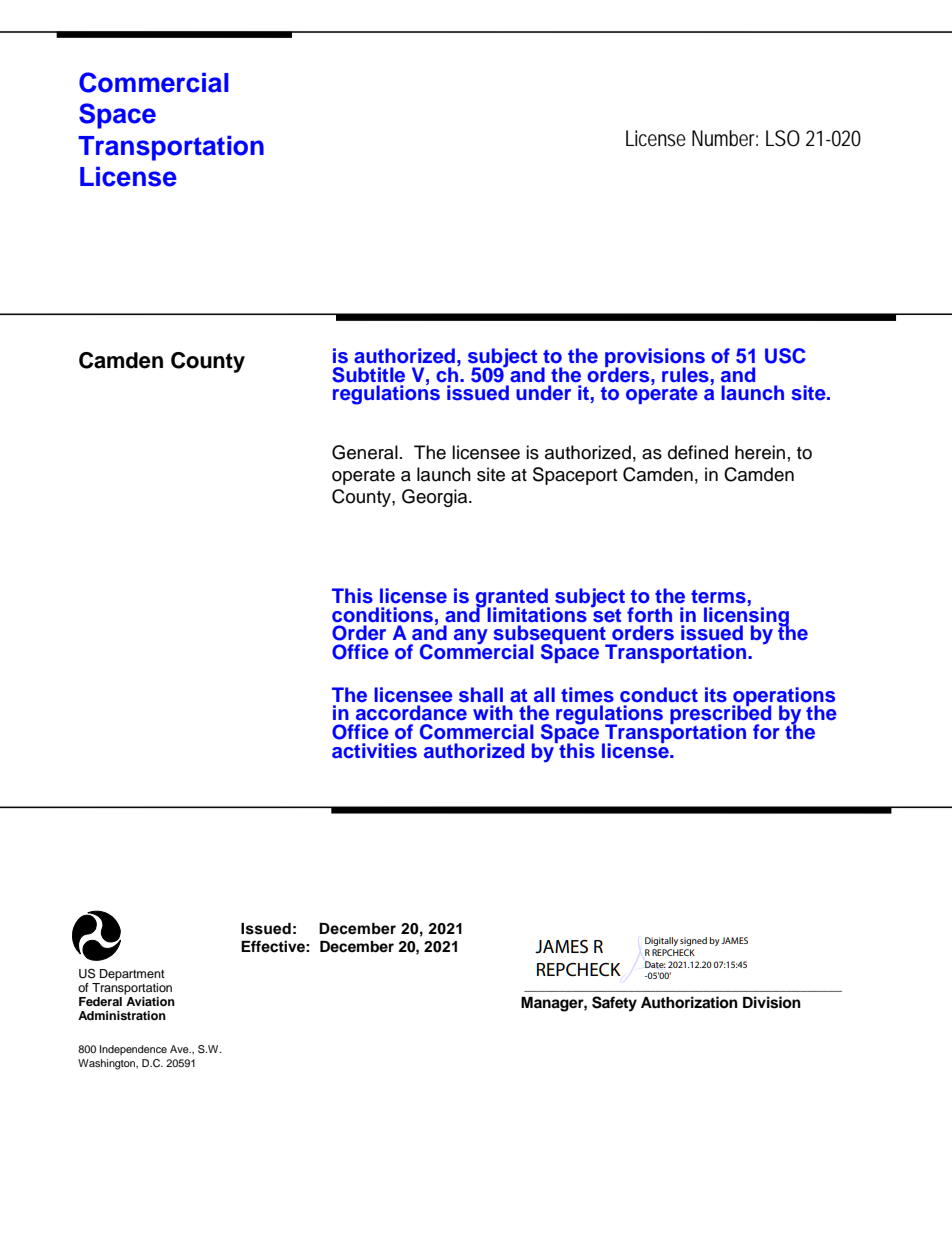 The height and width of the page is (1233, 952). I want to click on Department, so click(132, 975).
